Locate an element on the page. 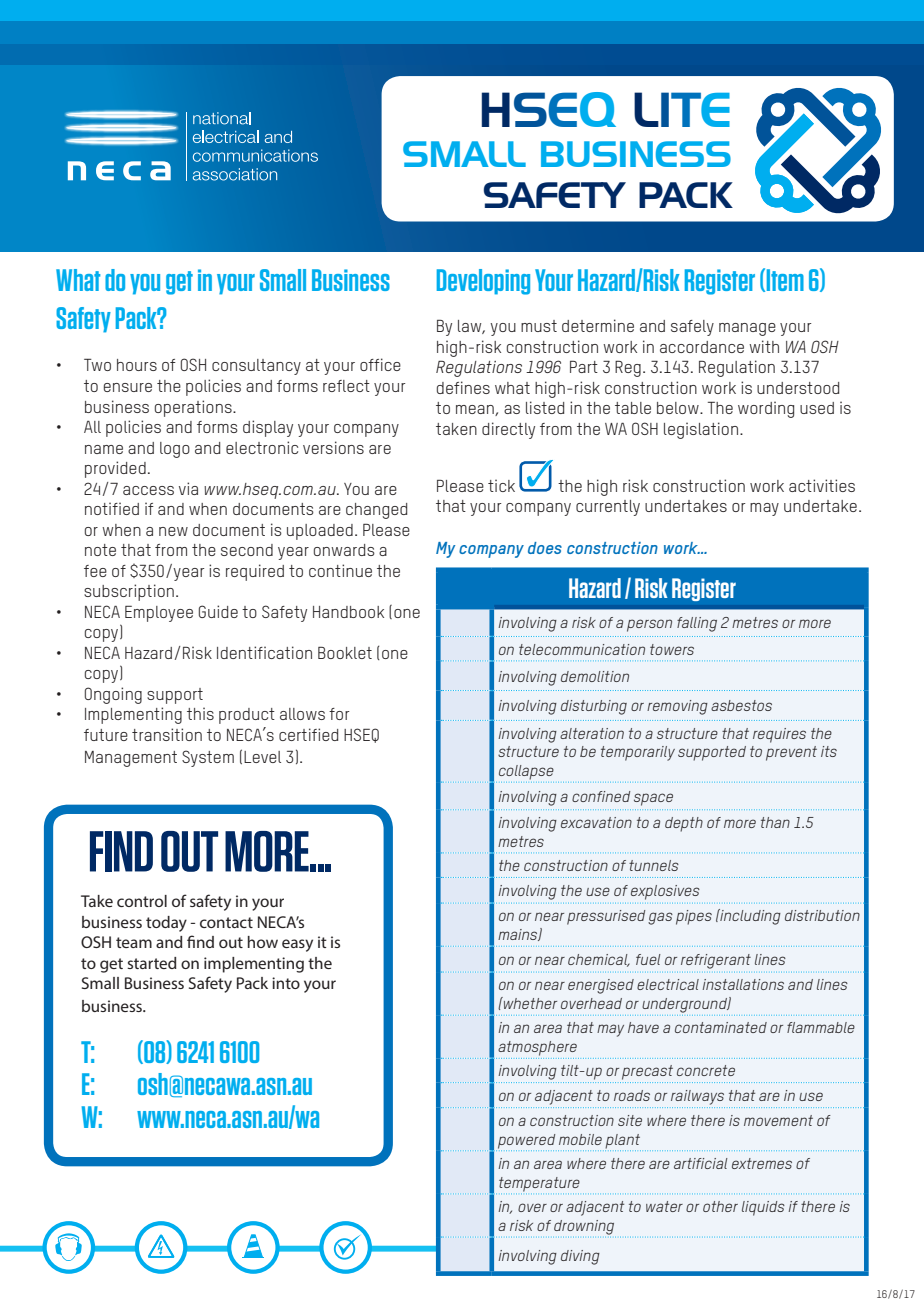 This page has height=1308, width=924. temperature is located at coordinates (539, 1185).
